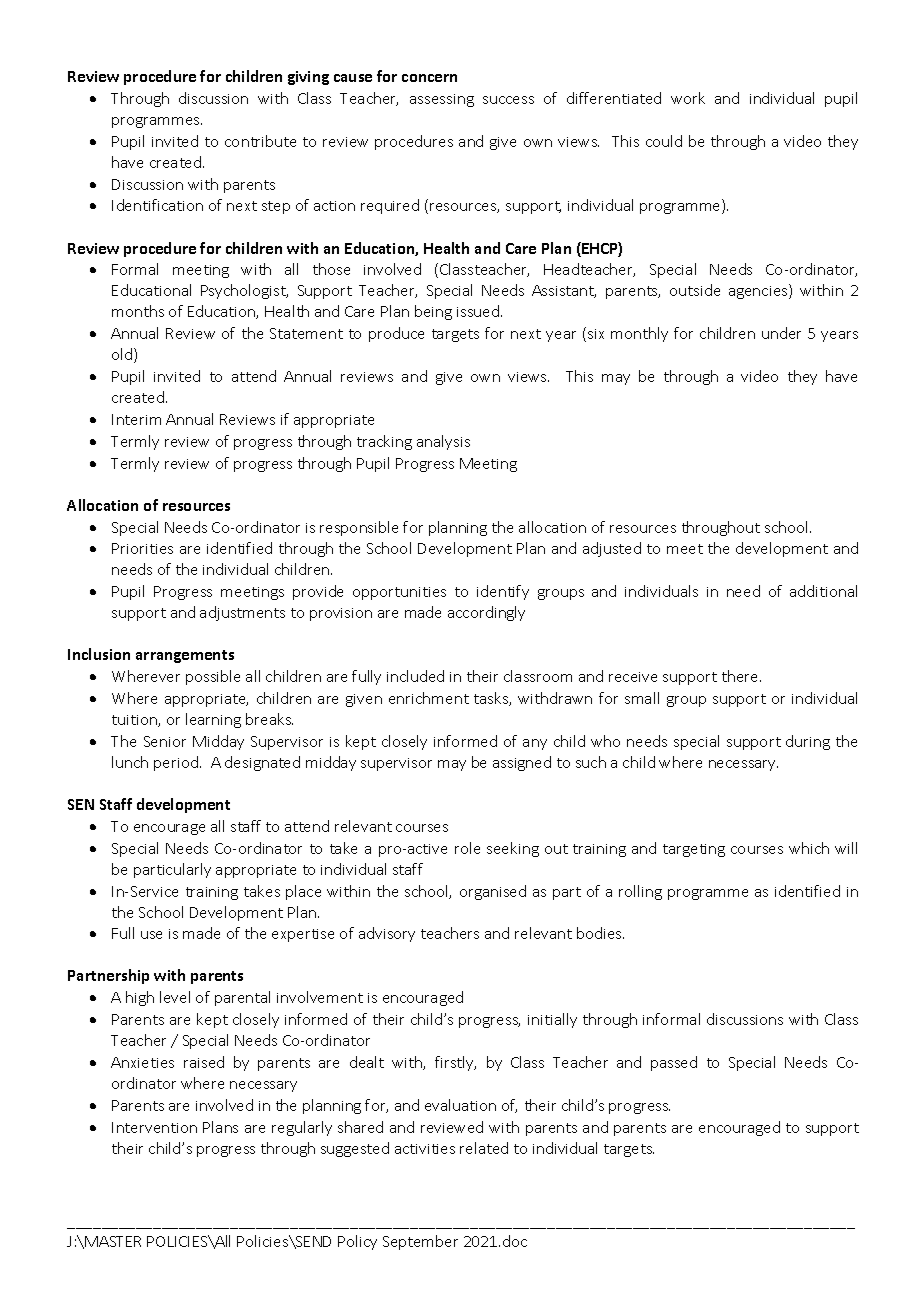  Describe the element at coordinates (442, 100) in the screenshot. I see `assessing` at that location.
